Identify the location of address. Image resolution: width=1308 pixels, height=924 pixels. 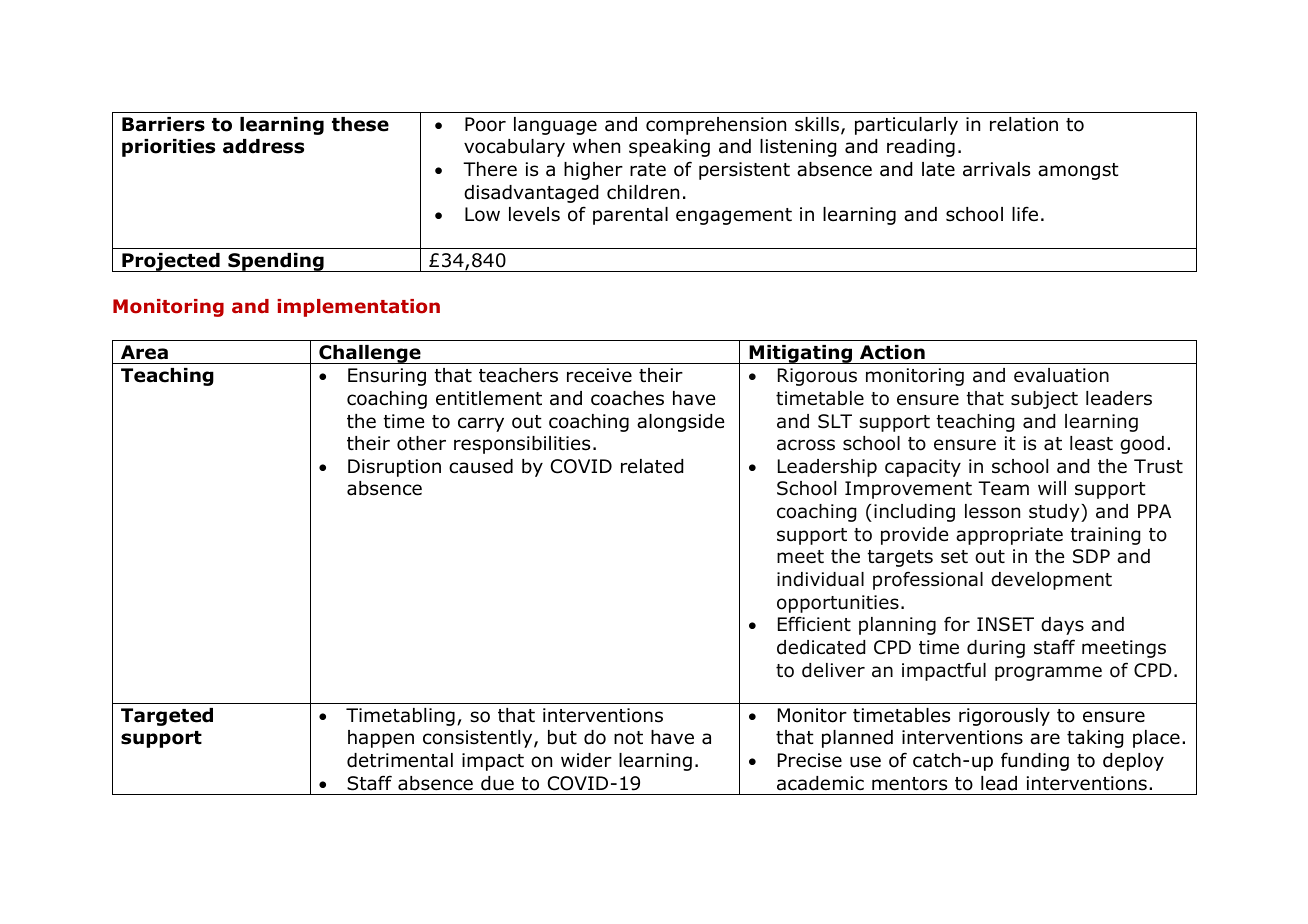
(263, 146).
